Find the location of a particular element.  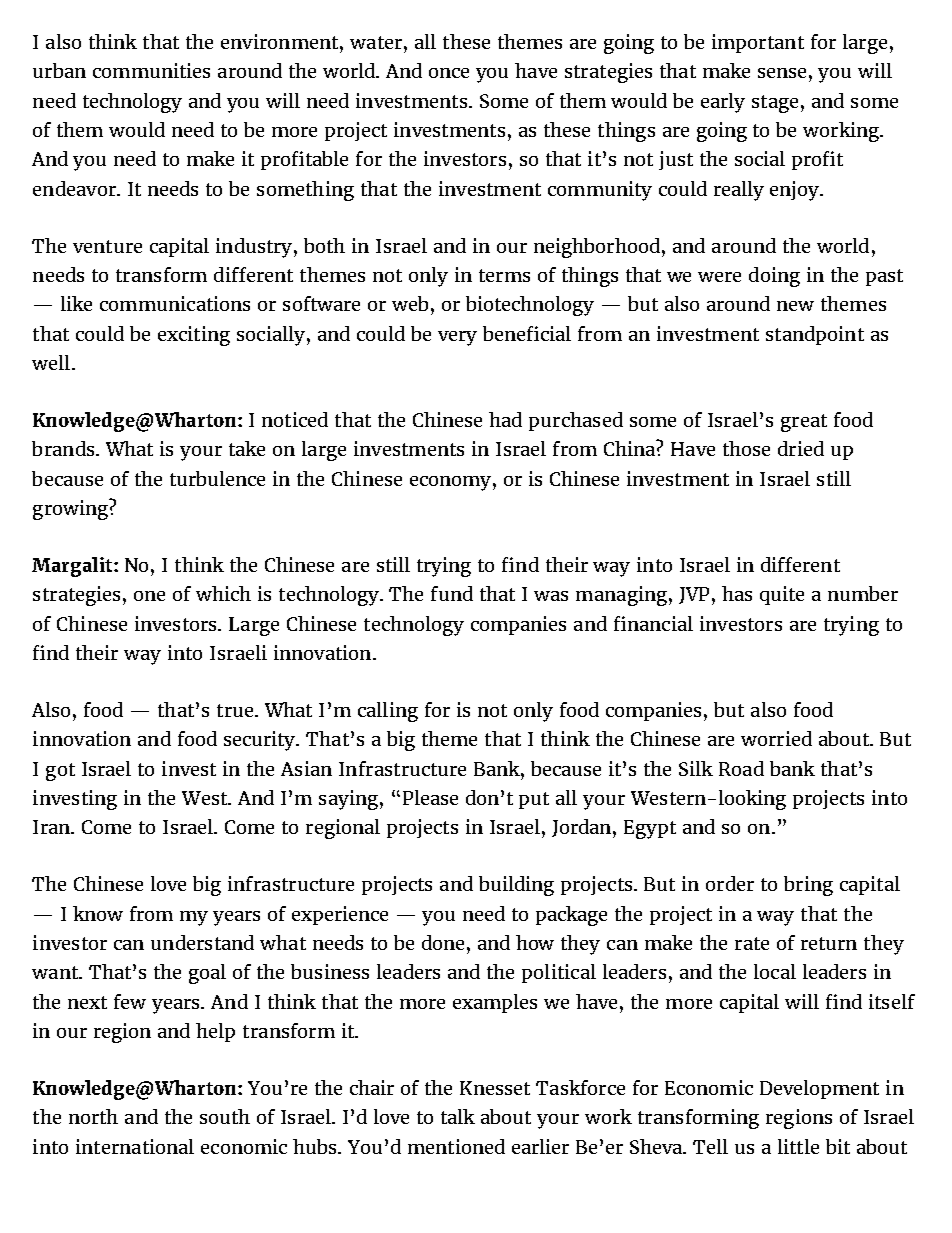

international is located at coordinates (135, 1146).
